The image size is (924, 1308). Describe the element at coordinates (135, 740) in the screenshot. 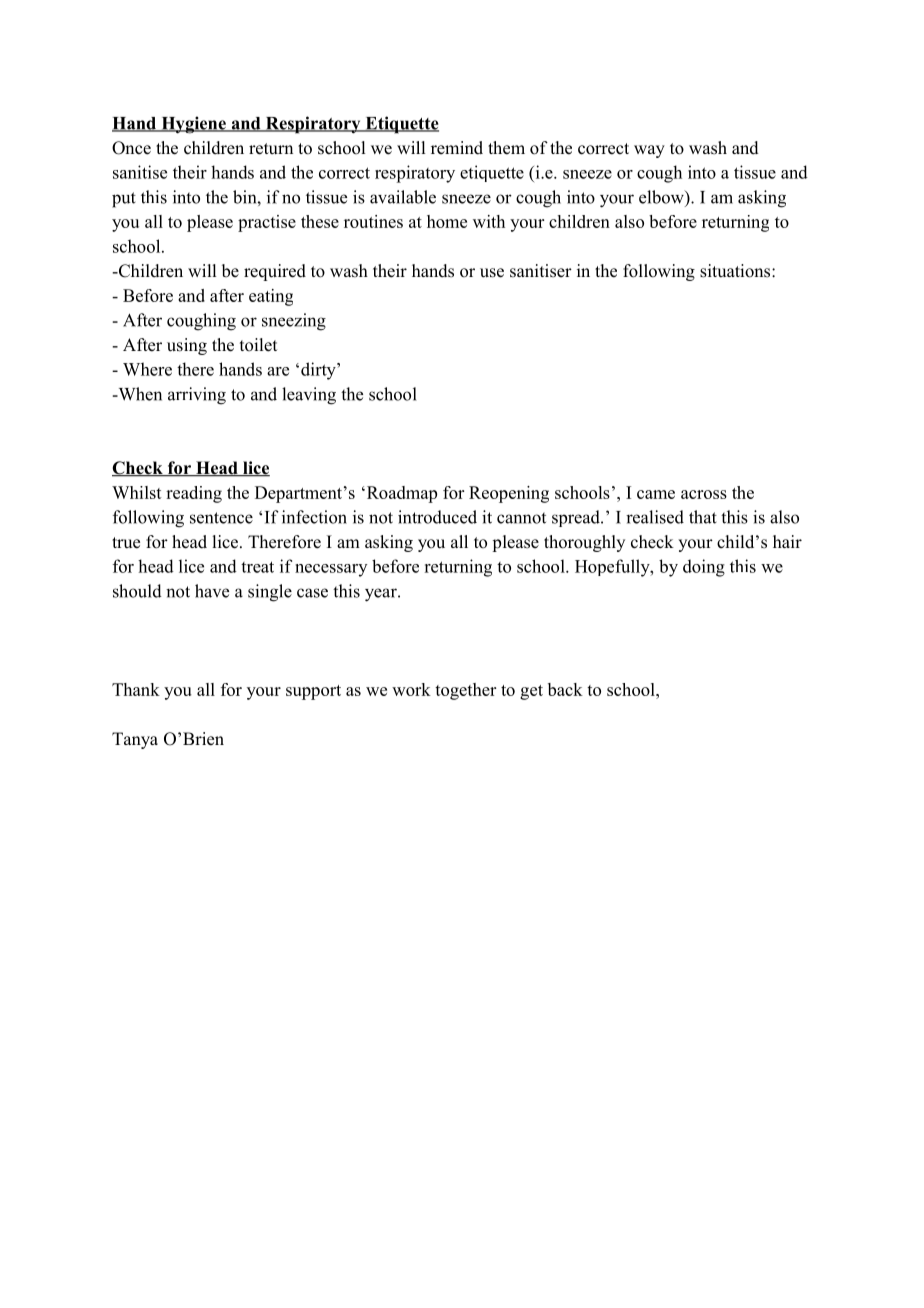

I see `Tanya` at that location.
